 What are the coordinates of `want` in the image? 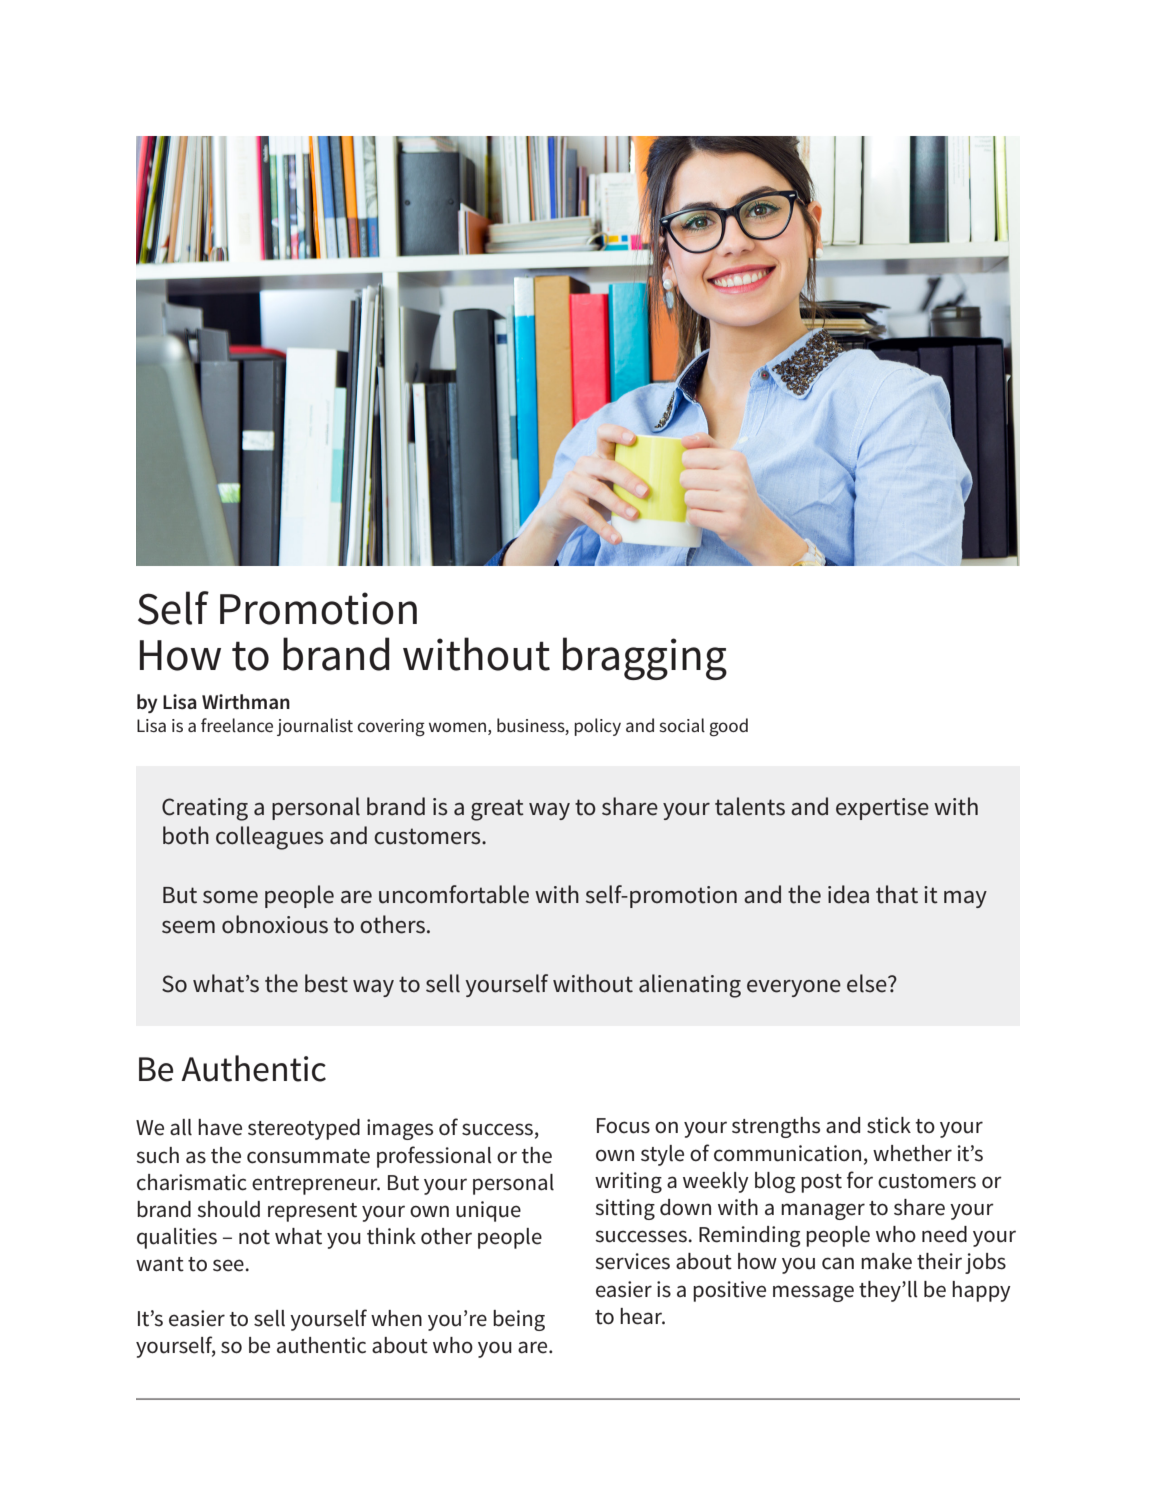 It's located at (160, 1264).
